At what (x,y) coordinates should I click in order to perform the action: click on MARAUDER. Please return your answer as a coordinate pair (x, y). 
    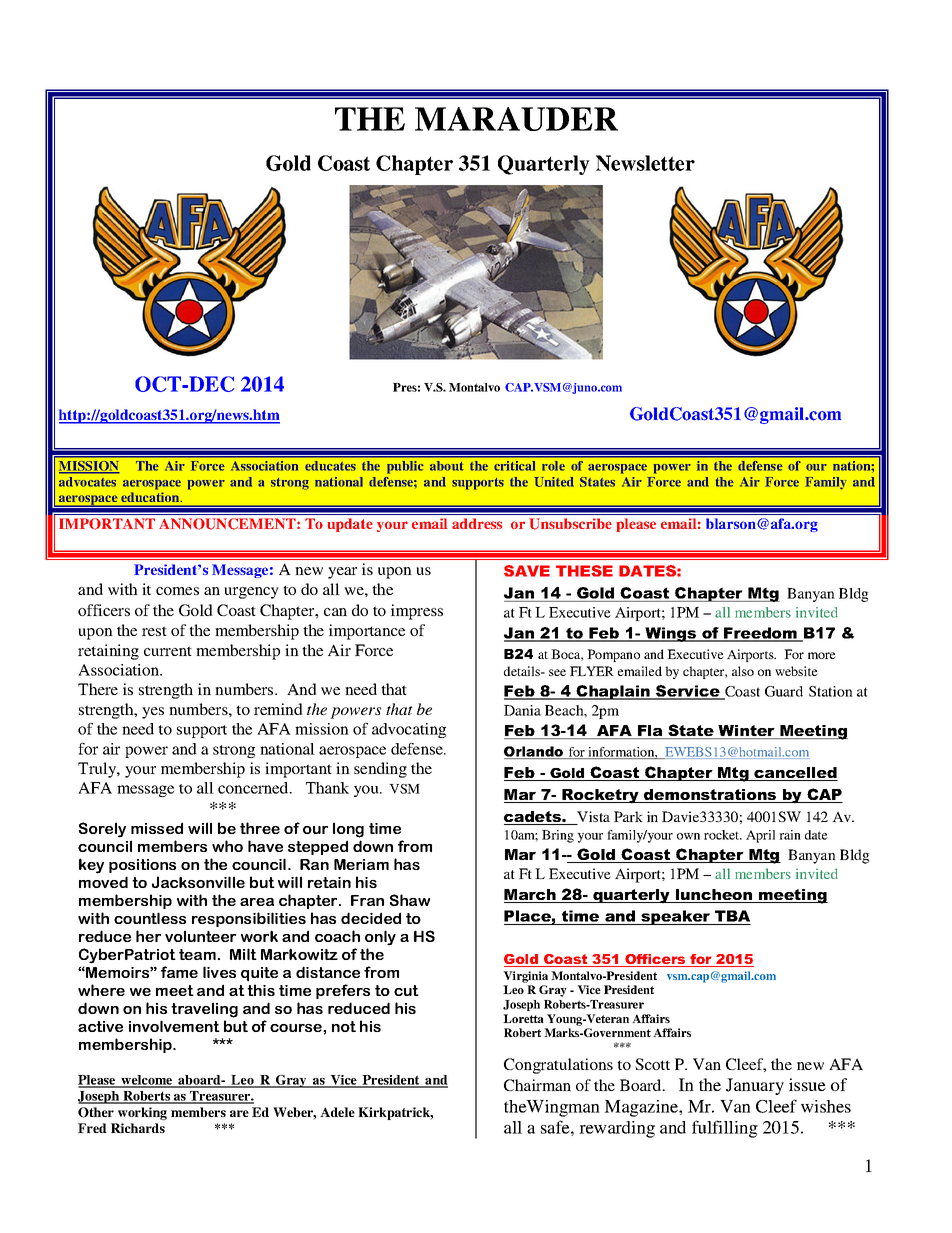
    Looking at the image, I should click on (516, 119).
